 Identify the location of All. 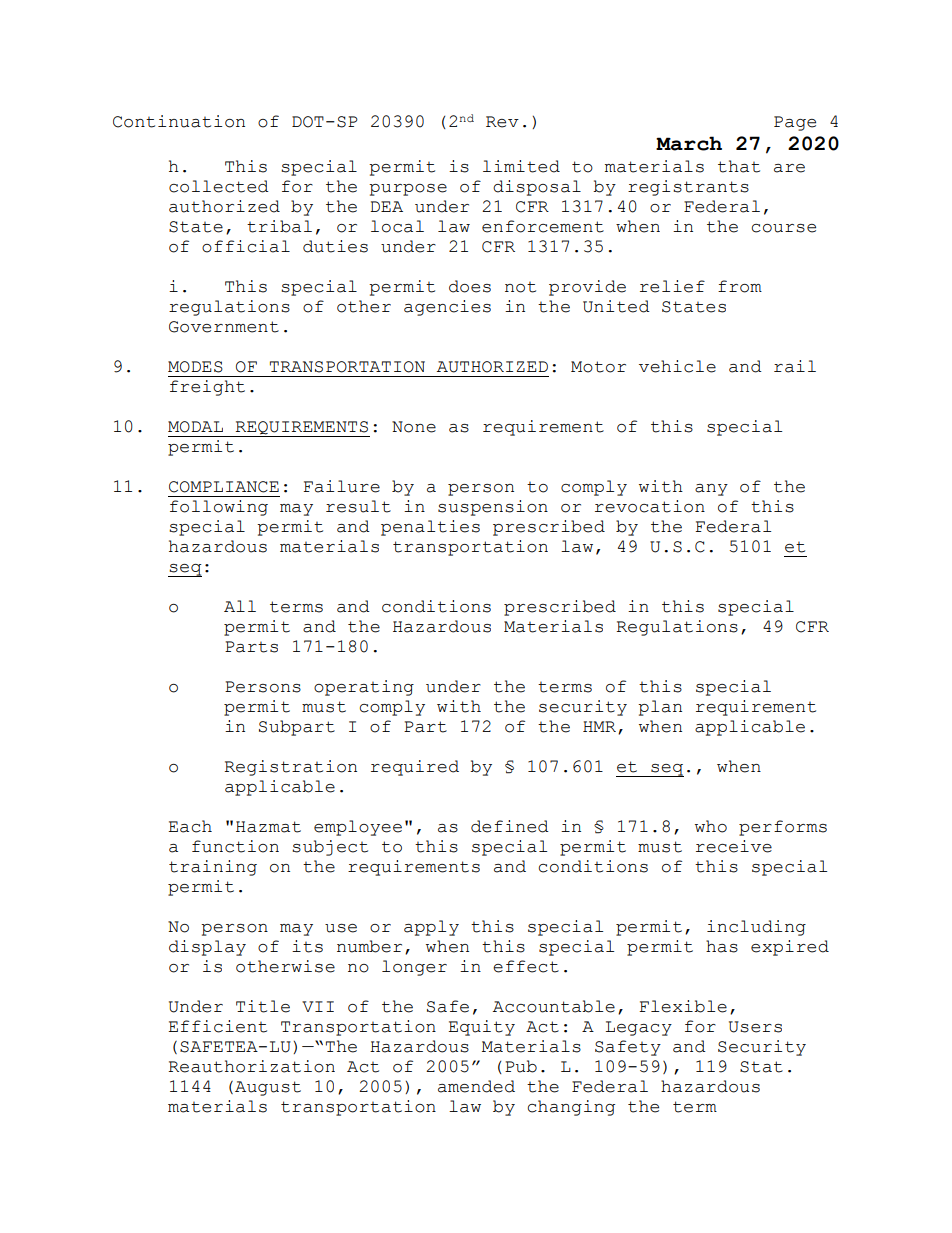
(240, 606).
